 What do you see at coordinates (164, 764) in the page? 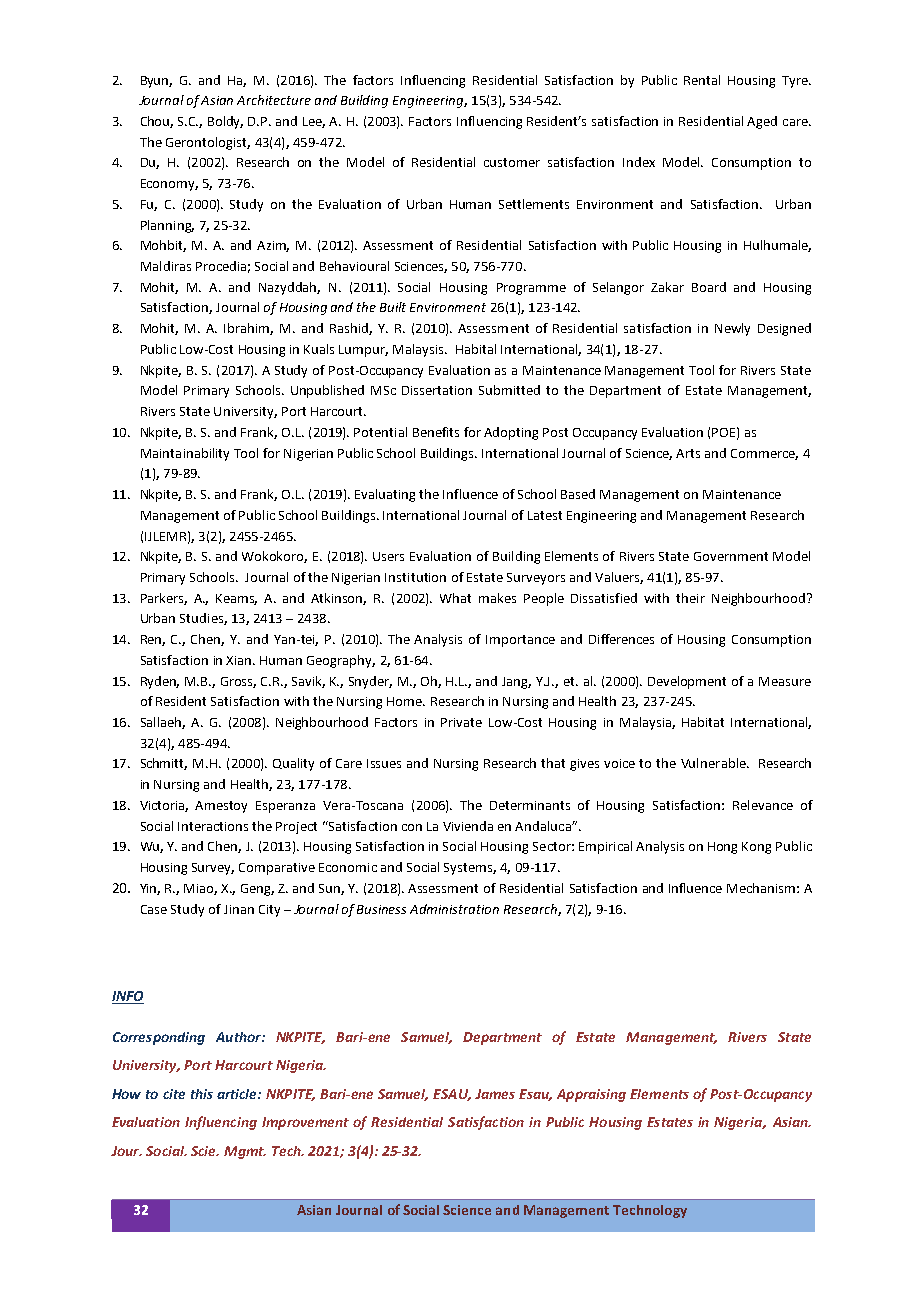
I see `Schmitt` at bounding box center [164, 764].
